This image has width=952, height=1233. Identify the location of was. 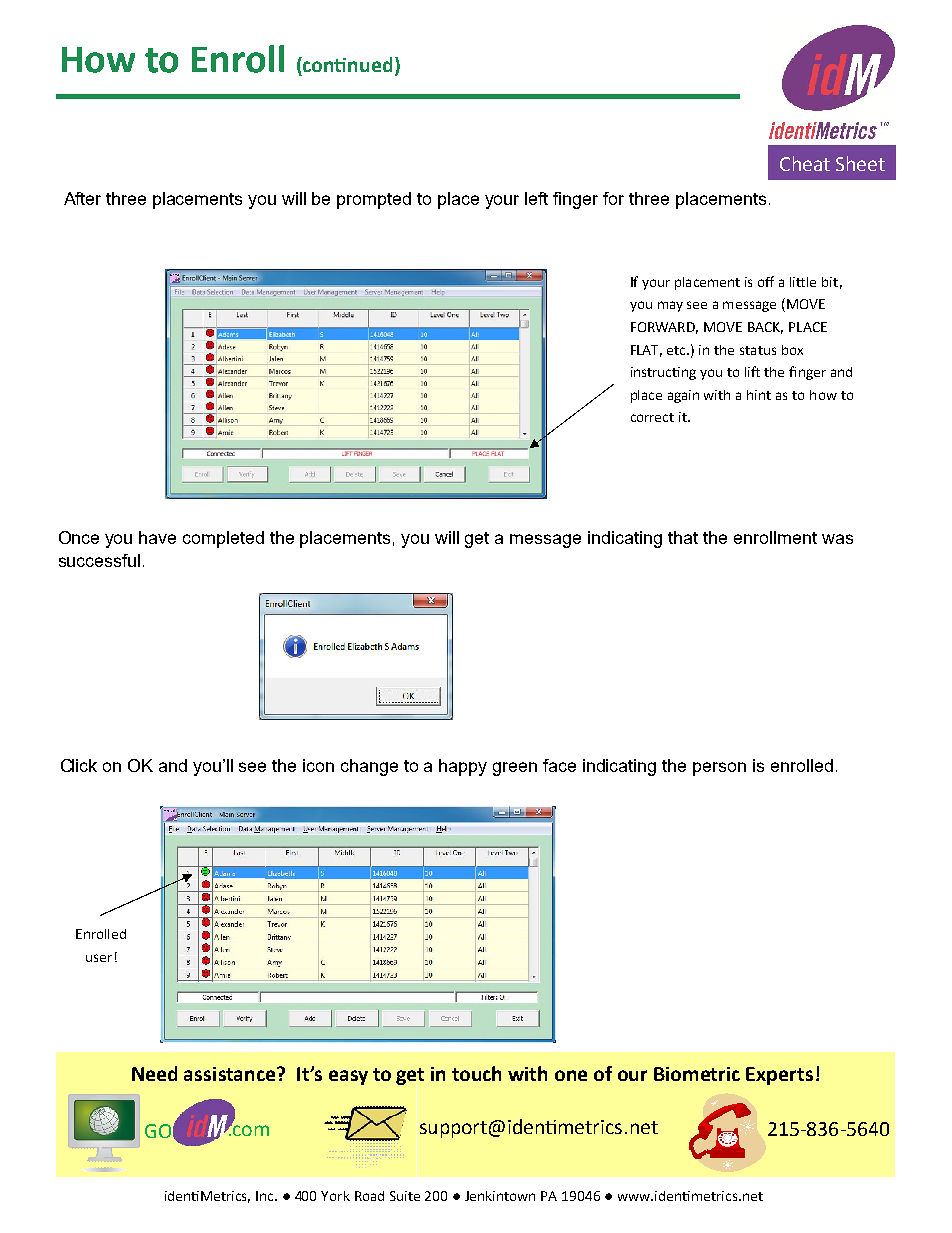
(837, 539).
